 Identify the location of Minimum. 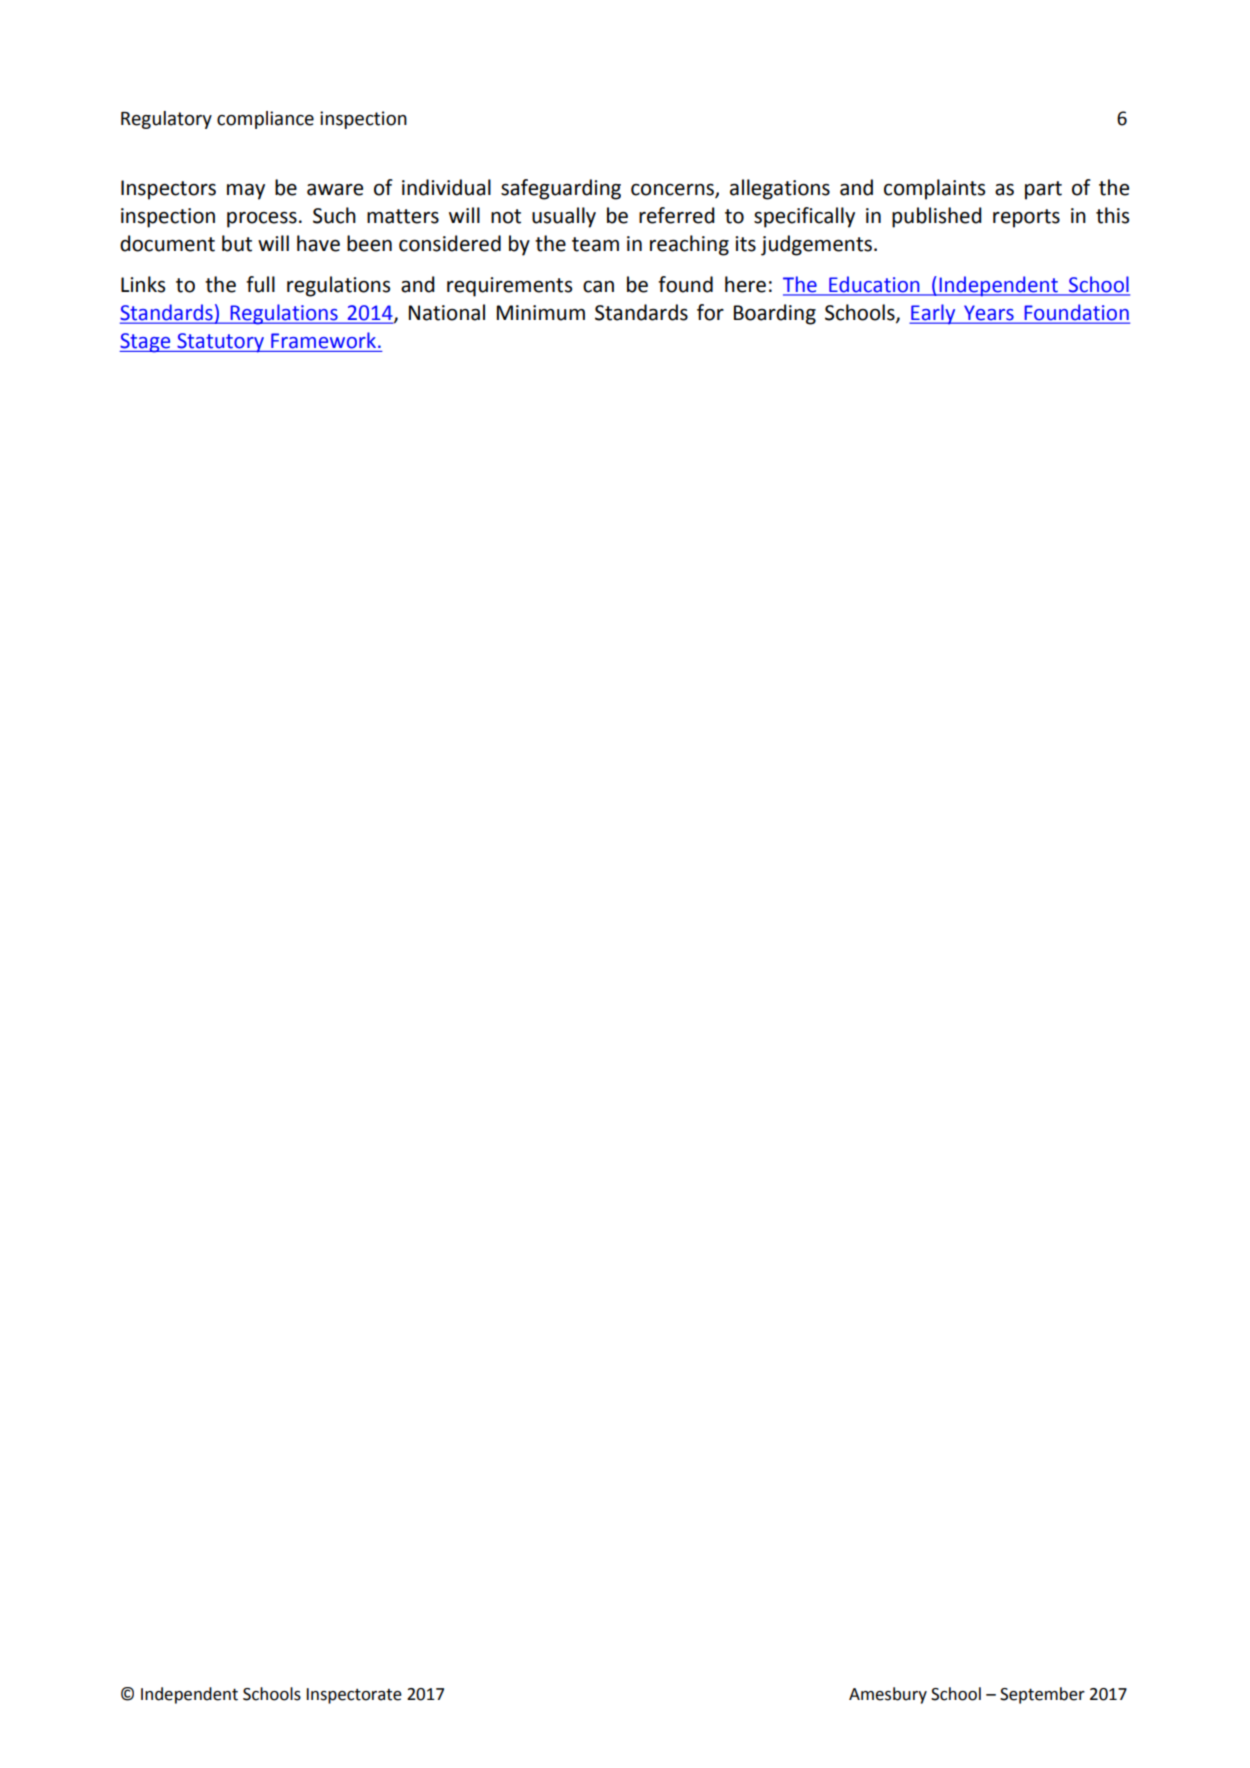
(541, 313).
